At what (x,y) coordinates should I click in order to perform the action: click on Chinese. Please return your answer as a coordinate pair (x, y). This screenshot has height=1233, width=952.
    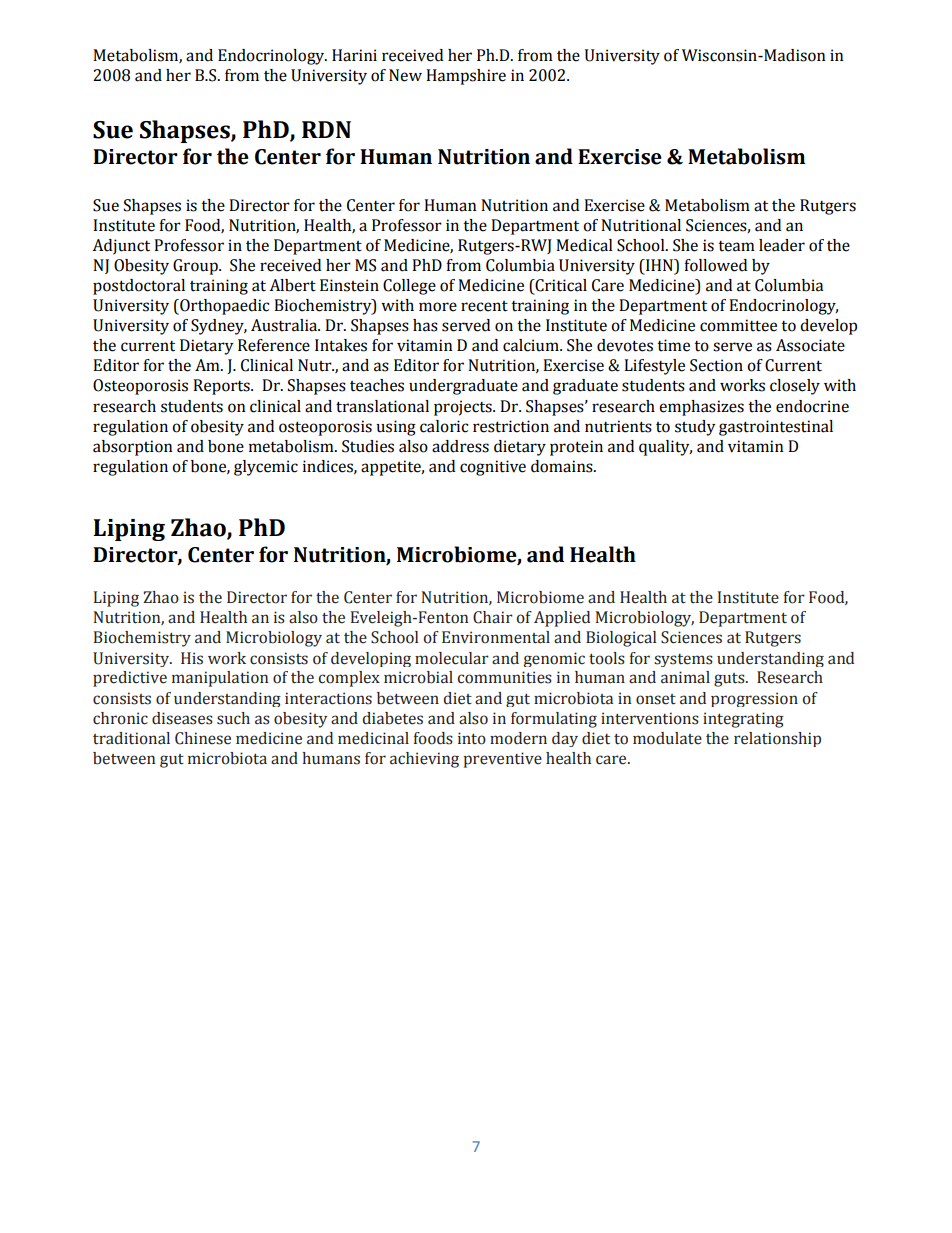
    Looking at the image, I should click on (203, 738).
